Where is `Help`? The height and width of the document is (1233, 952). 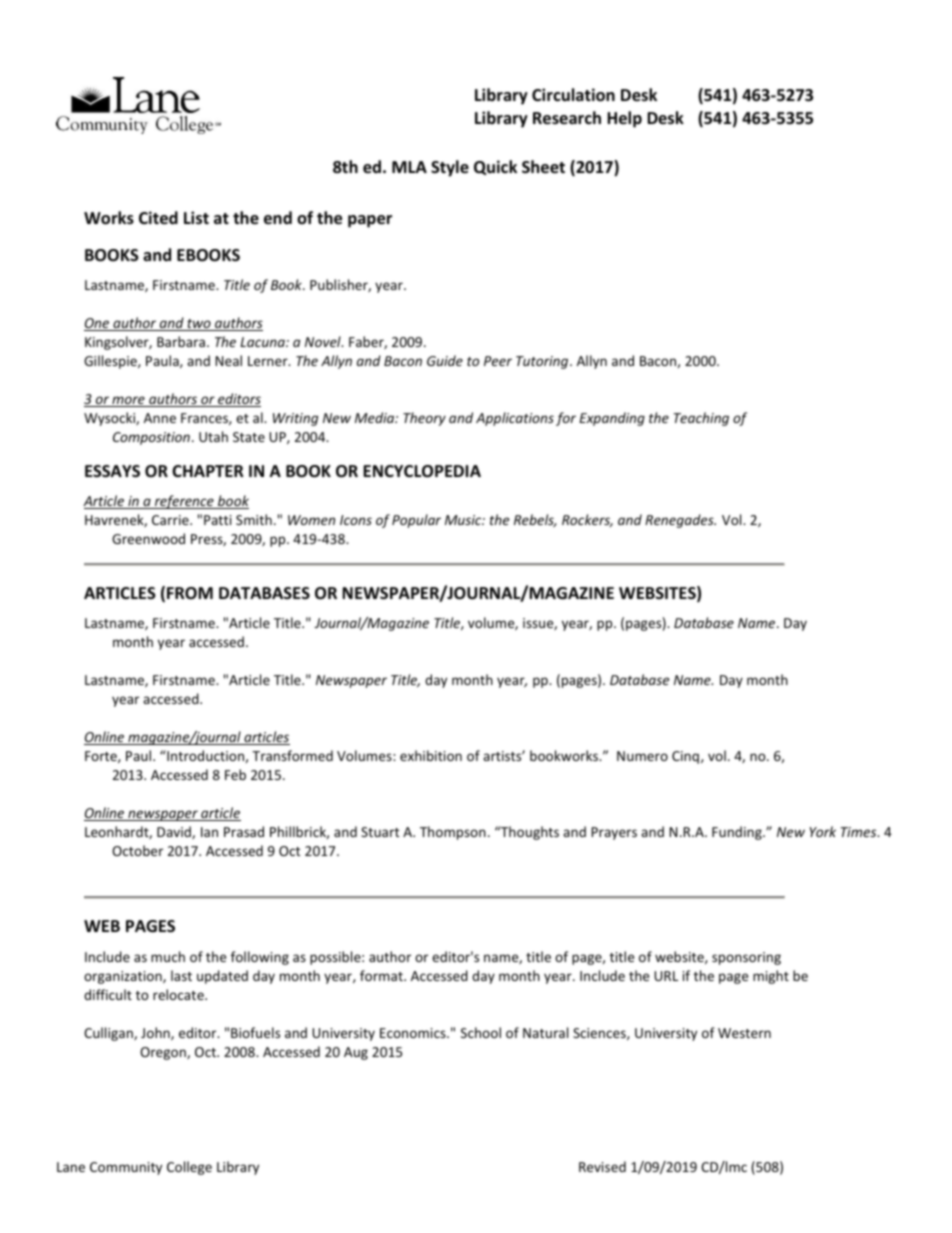 Help is located at coordinates (624, 119).
